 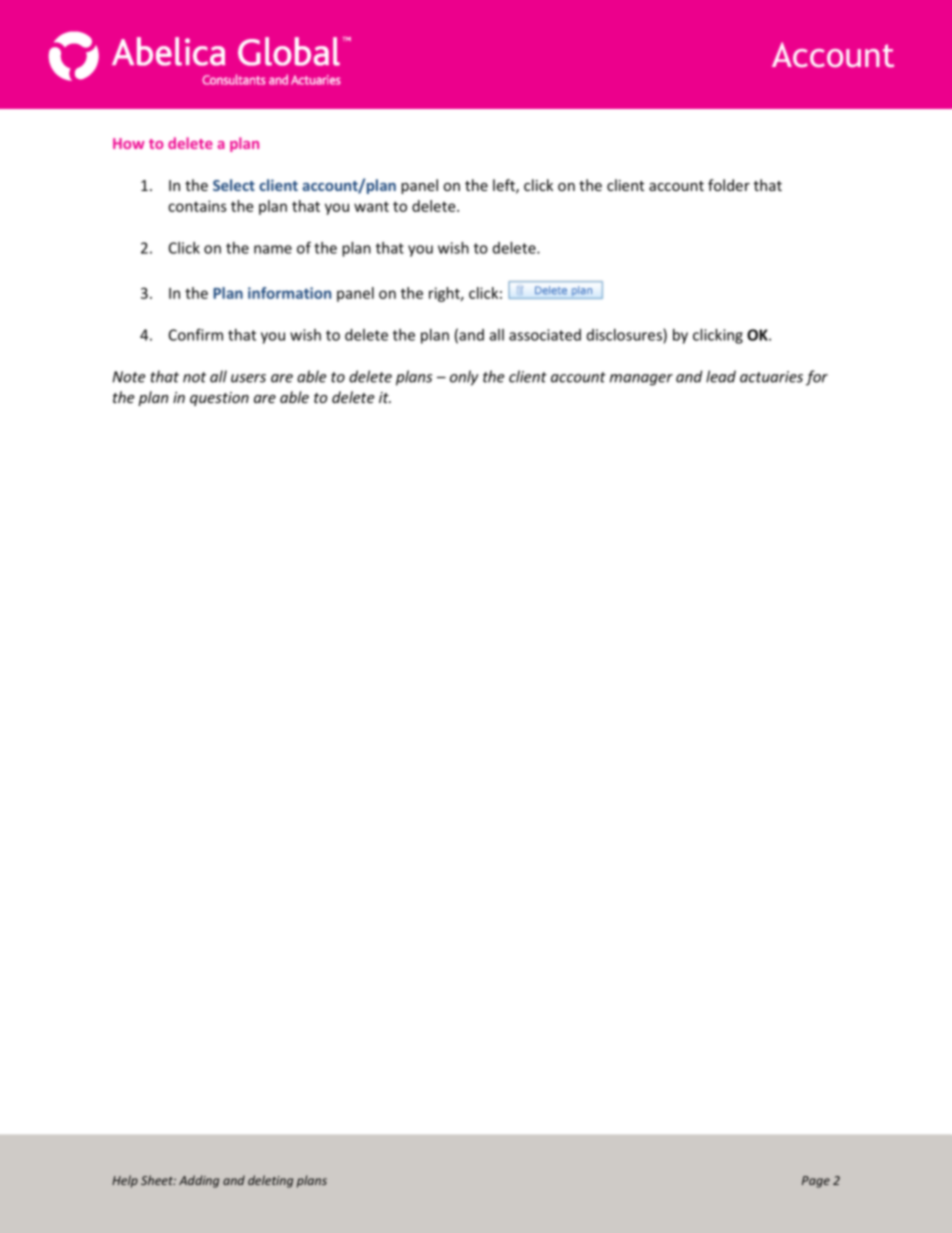 What do you see at coordinates (234, 185) in the screenshot?
I see `Select` at bounding box center [234, 185].
